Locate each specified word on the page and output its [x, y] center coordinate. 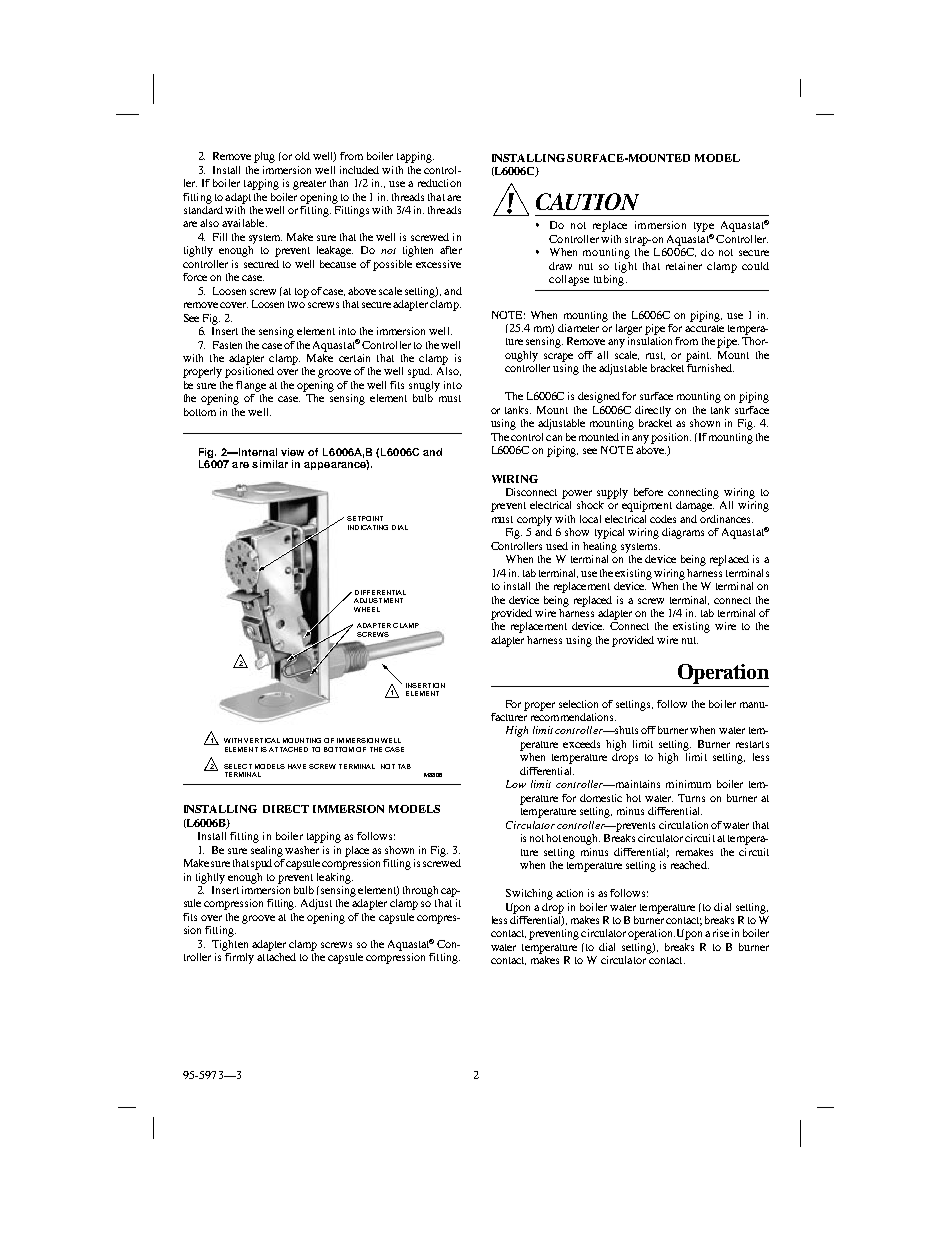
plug [264, 157]
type [704, 227]
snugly [424, 386]
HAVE [297, 766]
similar [270, 464]
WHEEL [367, 609]
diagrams [683, 533]
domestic [601, 798]
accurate [704, 328]
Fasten [227, 345]
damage [695, 506]
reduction [439, 183]
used [557, 546]
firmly [239, 958]
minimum [688, 784]
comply [534, 520]
